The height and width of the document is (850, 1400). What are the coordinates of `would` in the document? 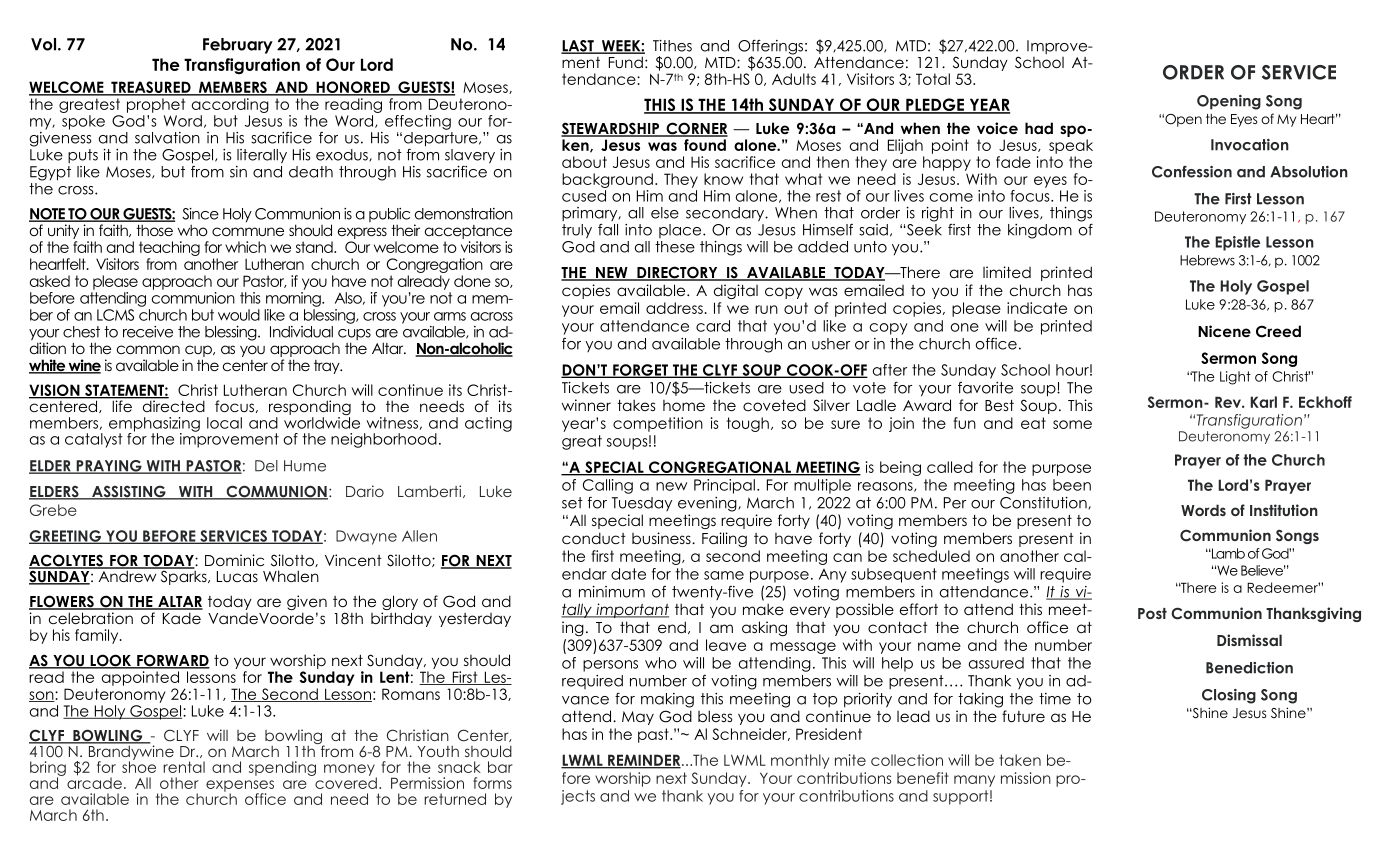 It's located at (239, 315).
